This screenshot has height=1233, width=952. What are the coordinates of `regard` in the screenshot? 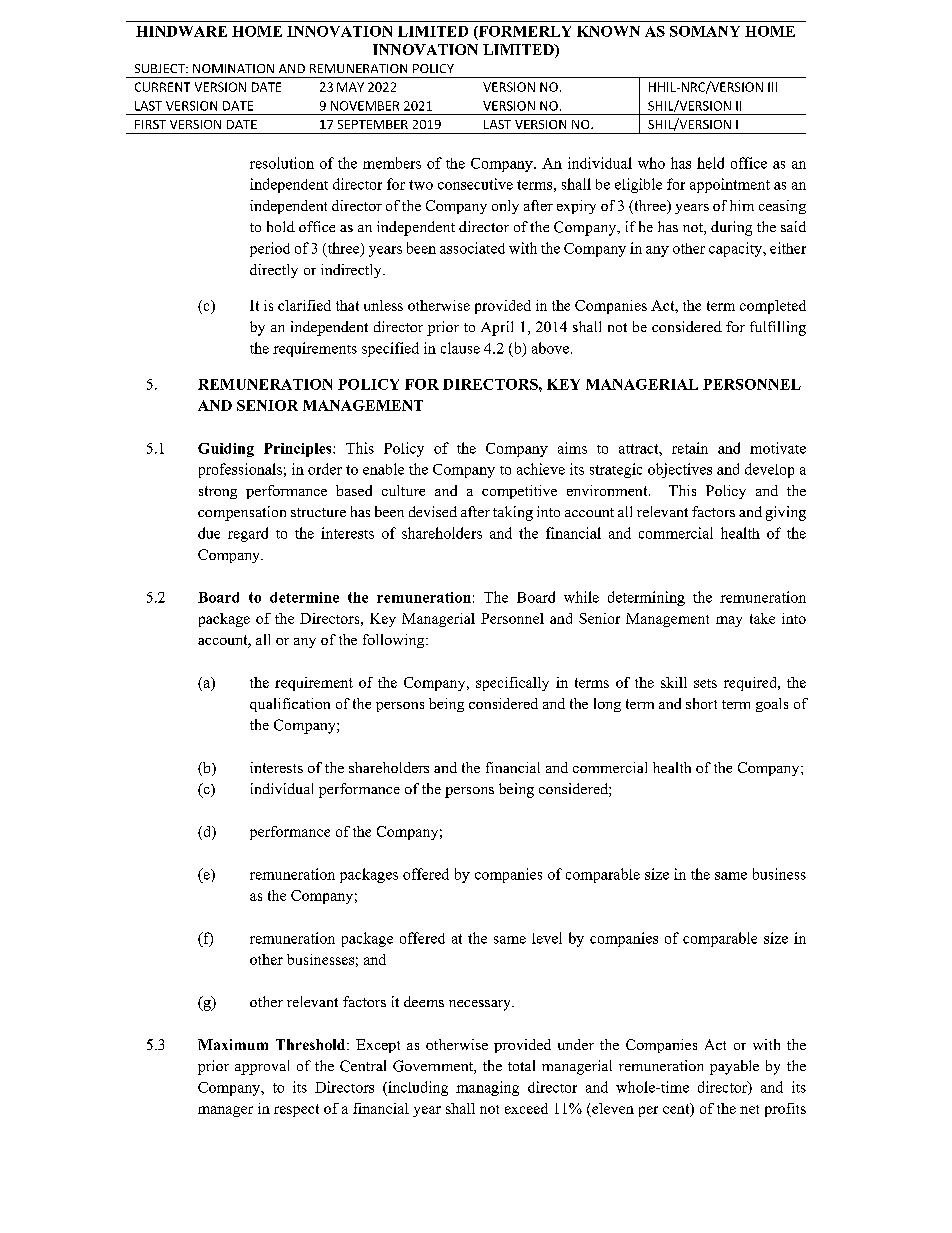 It's located at (248, 534).
